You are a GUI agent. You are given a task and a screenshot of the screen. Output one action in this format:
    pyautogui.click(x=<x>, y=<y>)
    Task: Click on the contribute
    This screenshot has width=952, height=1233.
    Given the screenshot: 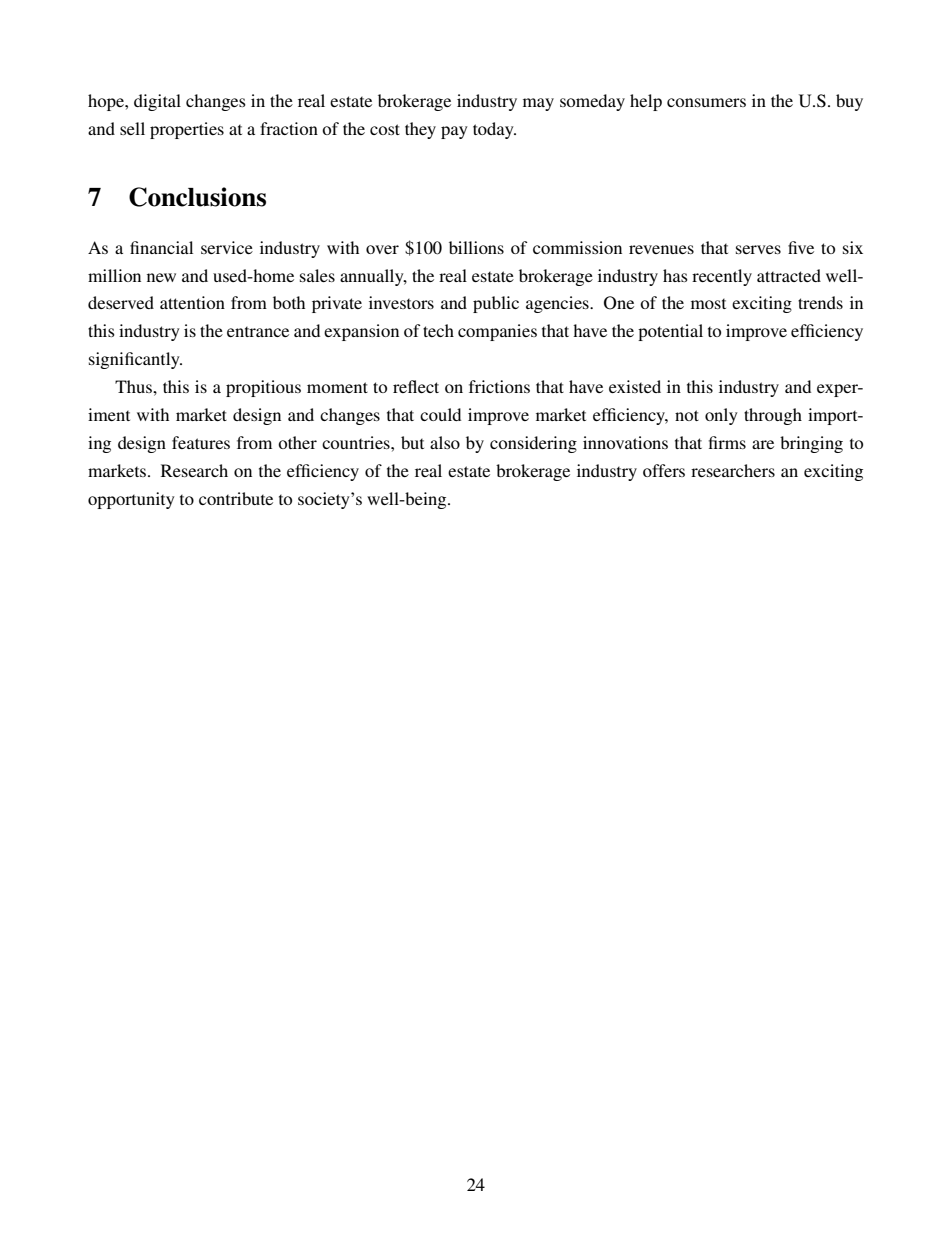 What is the action you would take?
    pyautogui.click(x=236, y=498)
